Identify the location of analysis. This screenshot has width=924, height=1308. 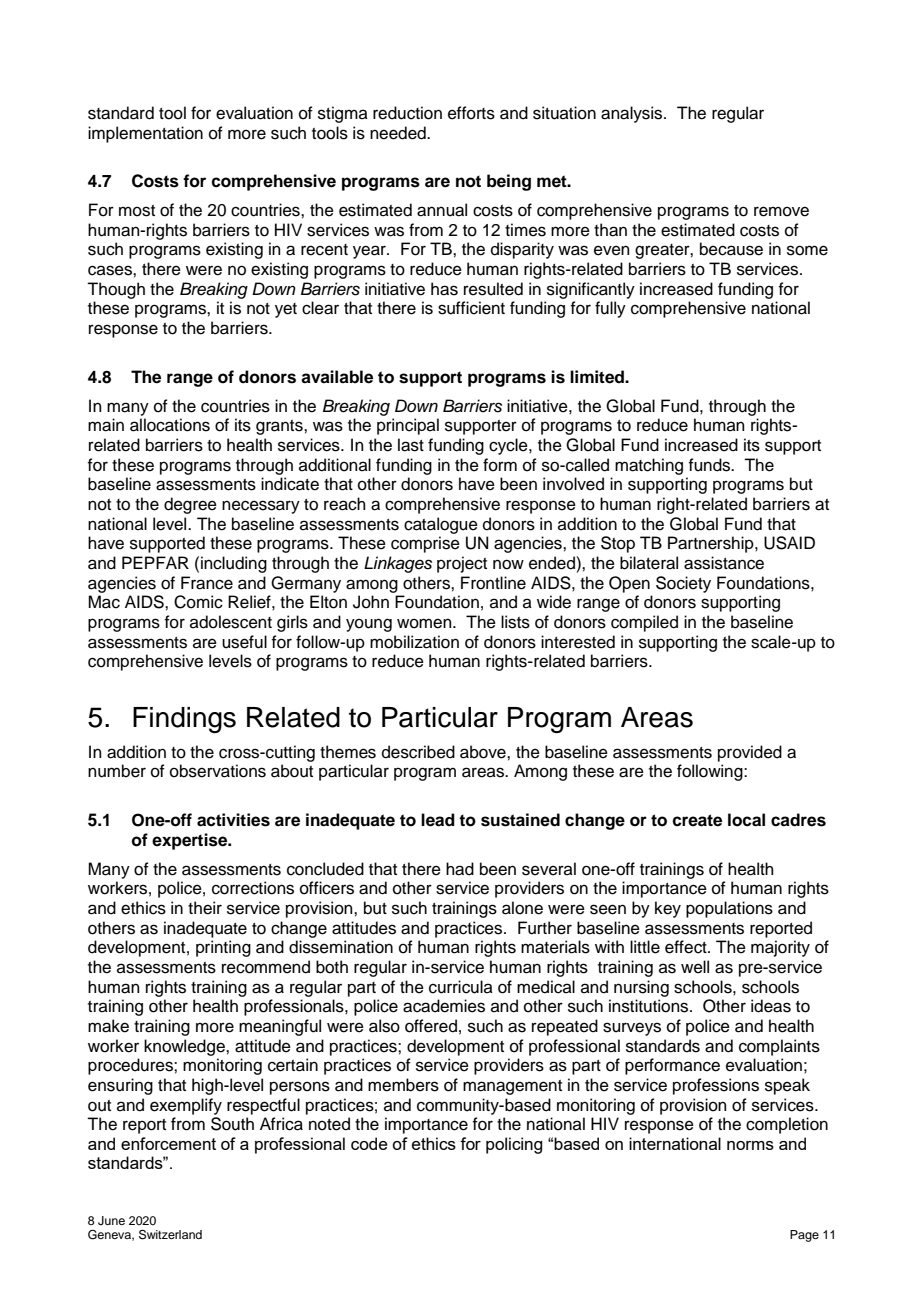
(633, 114).
